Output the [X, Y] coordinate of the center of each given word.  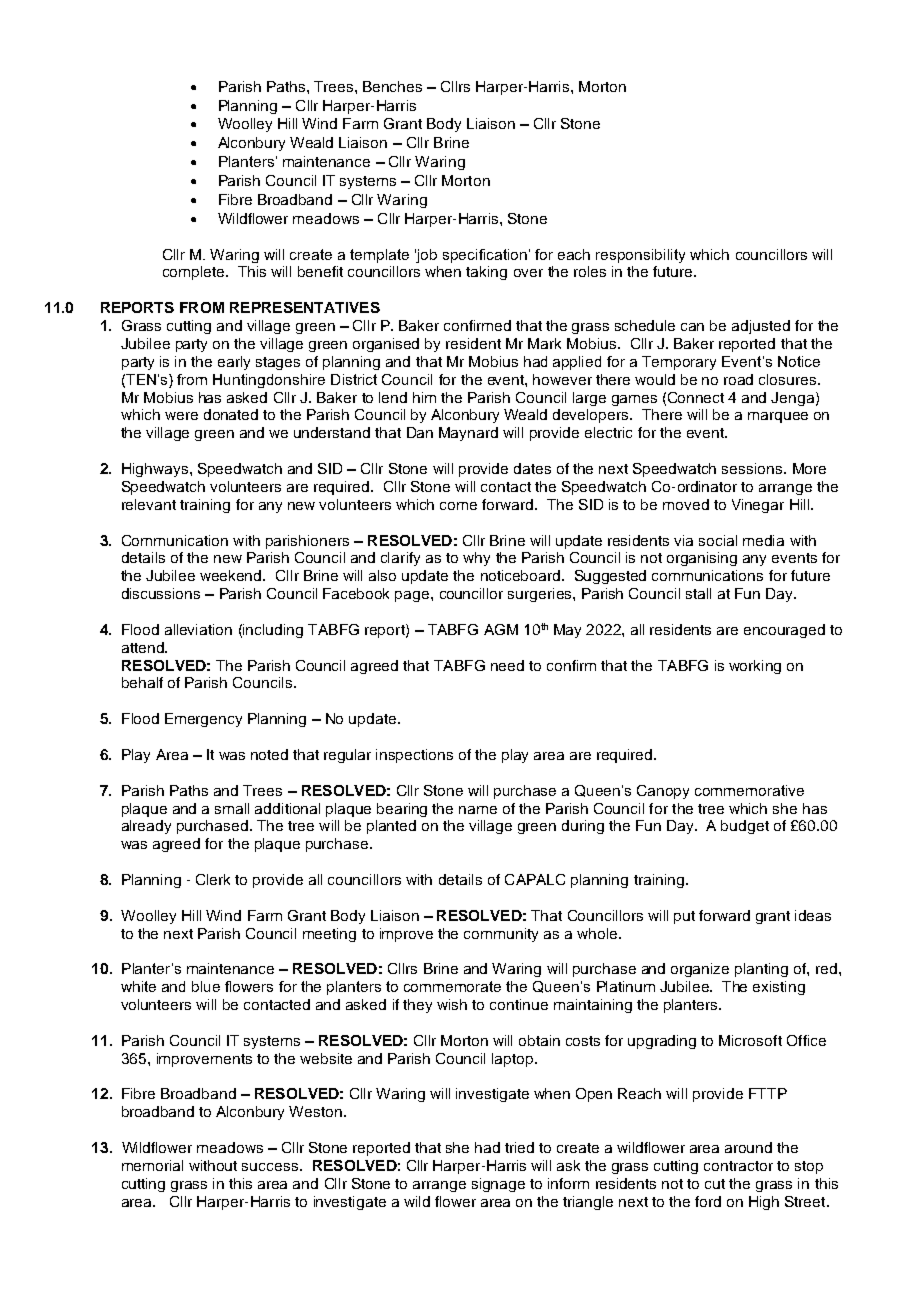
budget [745, 827]
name [478, 810]
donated [231, 414]
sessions [753, 468]
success [270, 1167]
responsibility [640, 256]
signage [498, 1185]
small [232, 808]
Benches [392, 86]
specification [485, 256]
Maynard [468, 434]
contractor [738, 1166]
